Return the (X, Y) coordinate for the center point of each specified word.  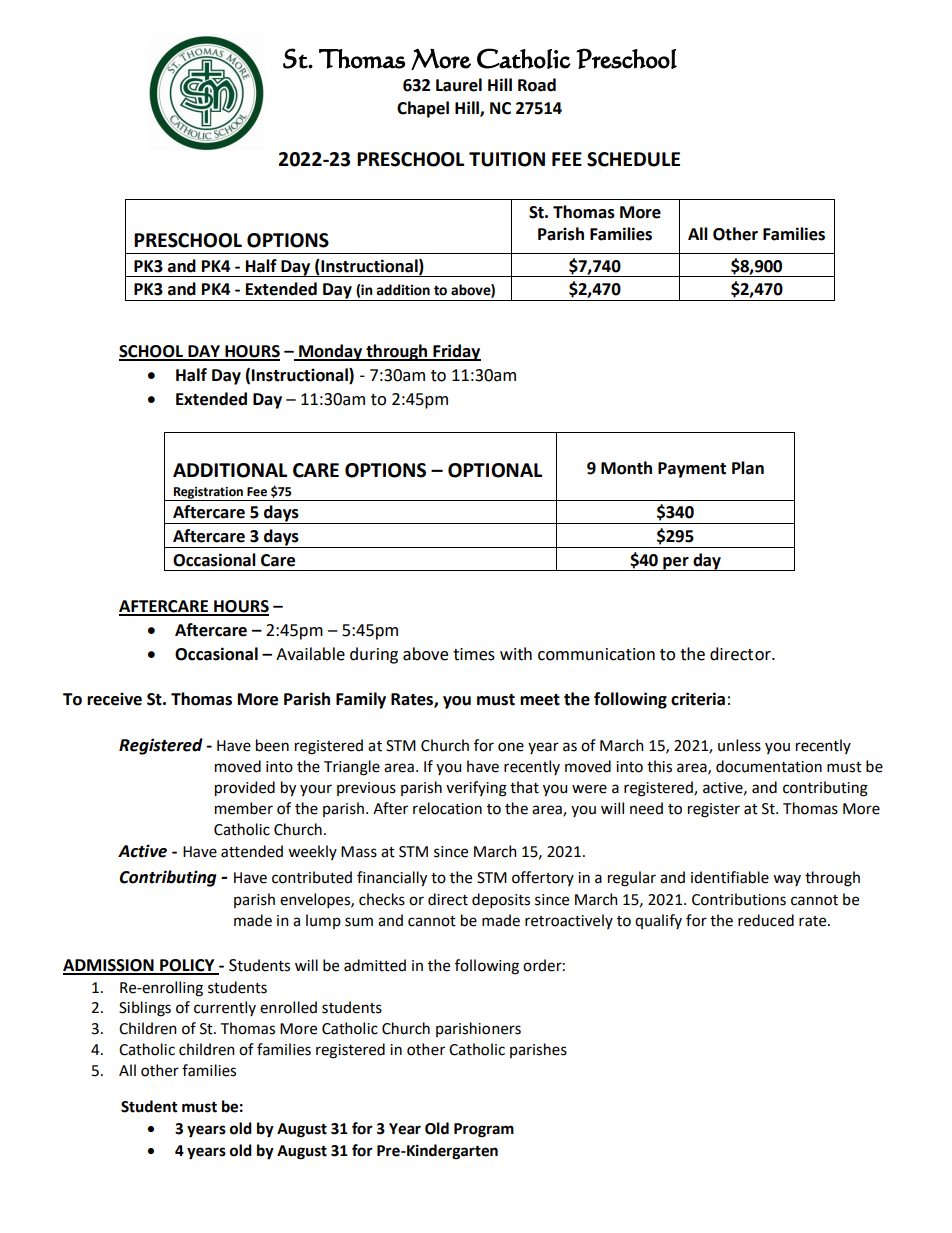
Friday (456, 352)
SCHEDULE (633, 159)
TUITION (507, 159)
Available (310, 654)
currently (225, 1008)
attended (252, 851)
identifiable (730, 877)
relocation (447, 808)
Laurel (459, 85)
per (676, 564)
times (474, 654)
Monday (331, 352)
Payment (692, 470)
